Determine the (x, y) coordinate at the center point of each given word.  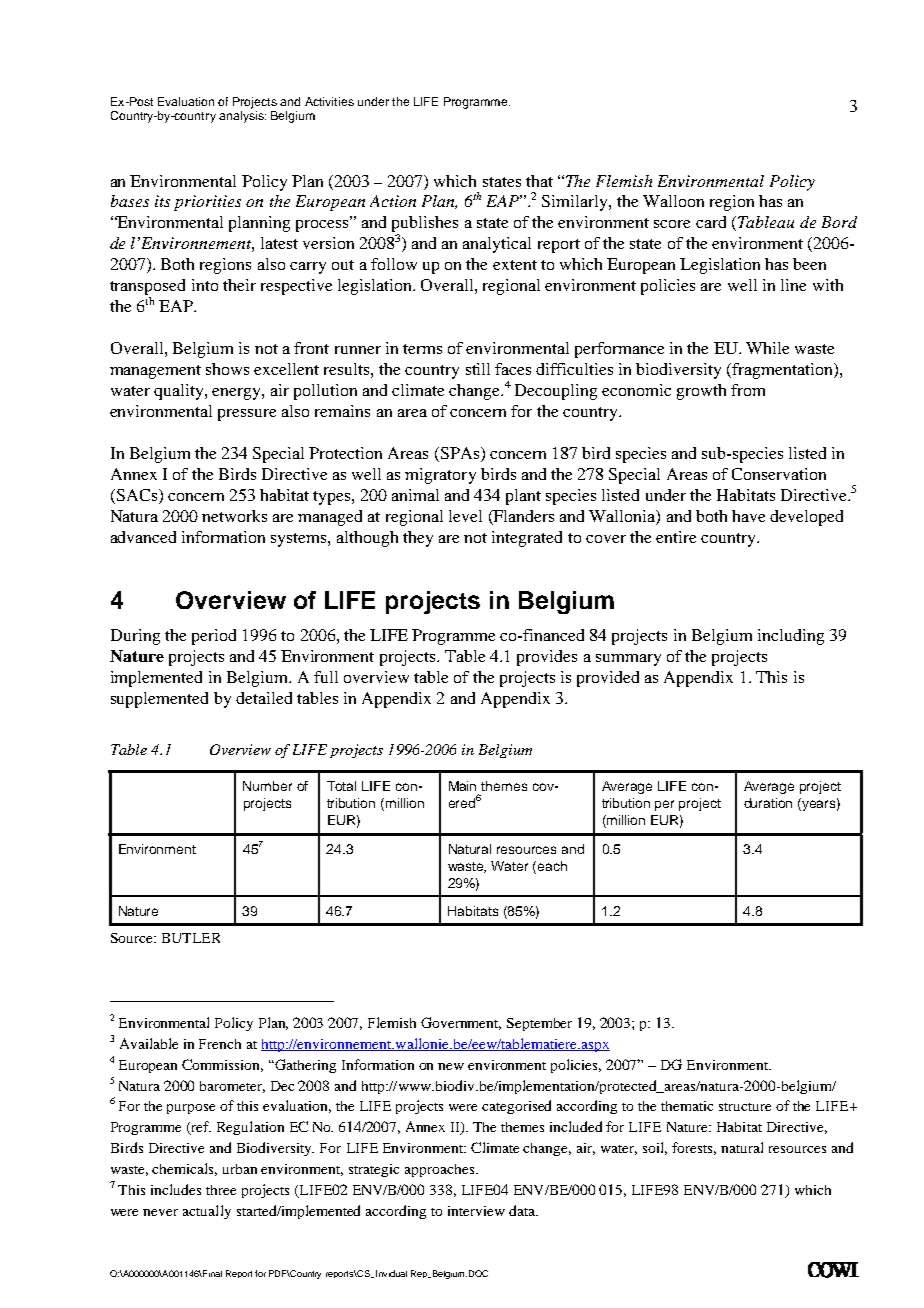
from (748, 390)
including (791, 637)
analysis (242, 117)
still (478, 369)
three (221, 1190)
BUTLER (191, 938)
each (552, 866)
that (539, 181)
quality (180, 392)
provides (547, 658)
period (214, 637)
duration (768, 803)
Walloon (673, 201)
